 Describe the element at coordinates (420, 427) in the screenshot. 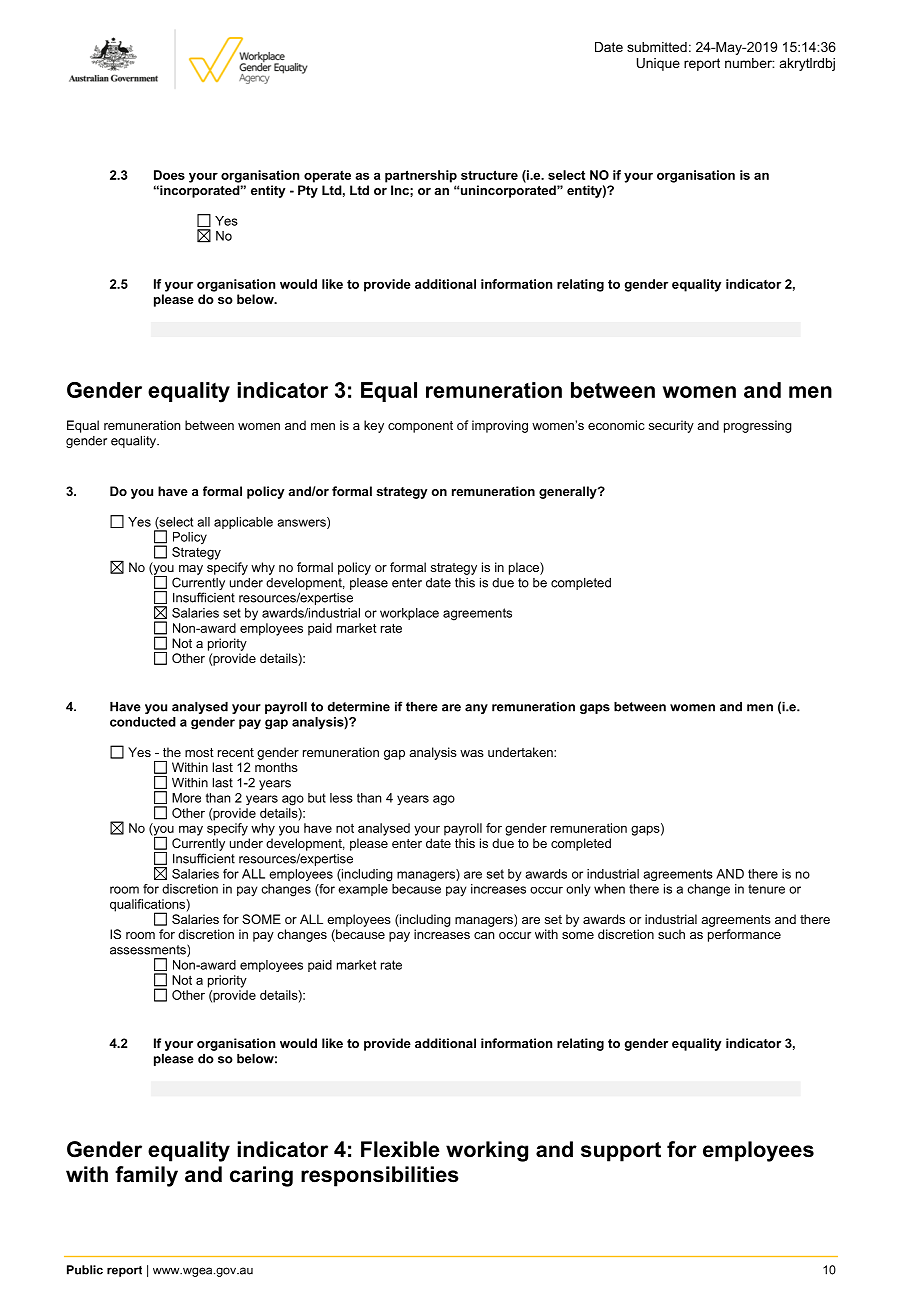

I see `component` at that location.
